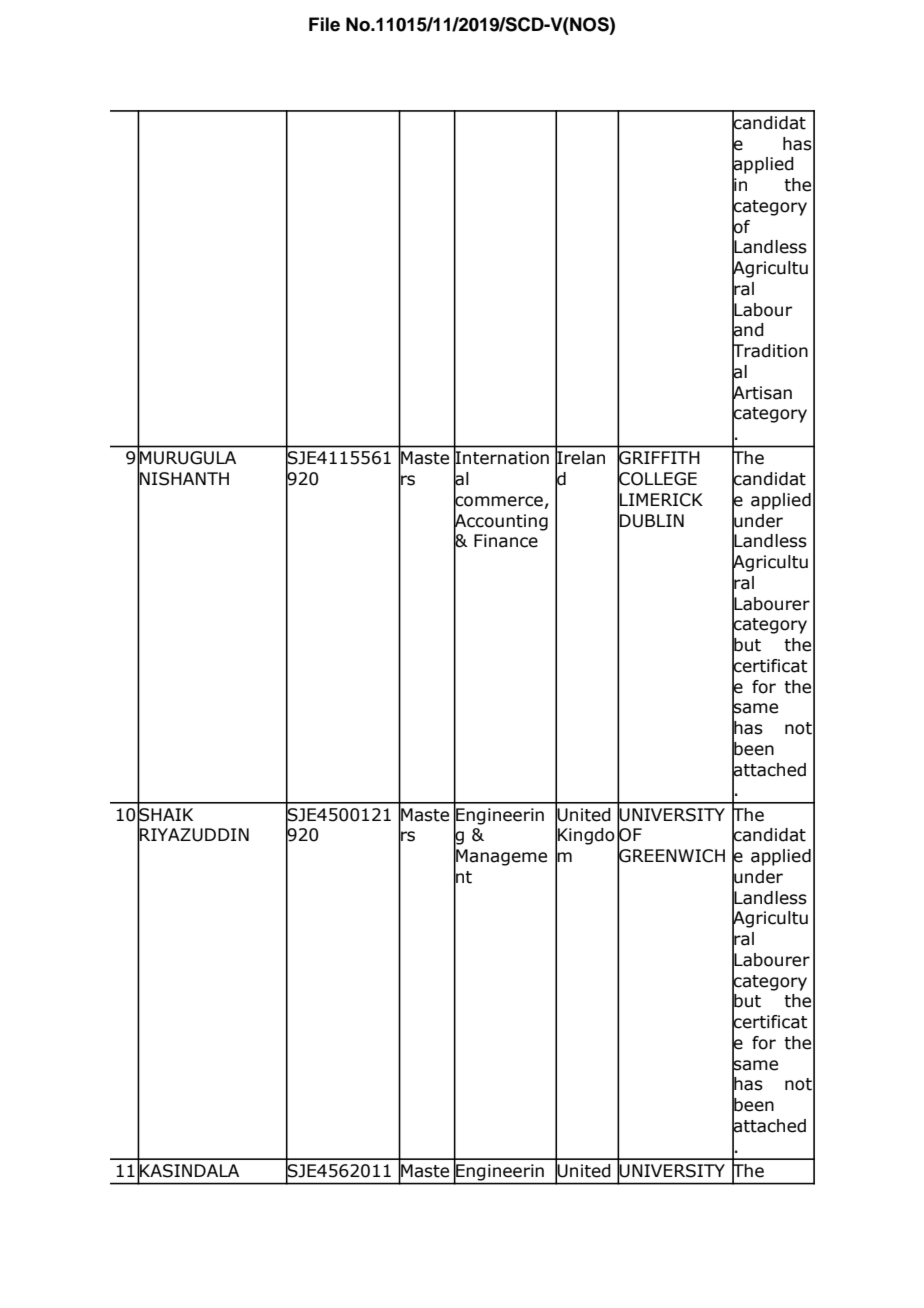  I want to click on Artisan, so click(762, 392).
